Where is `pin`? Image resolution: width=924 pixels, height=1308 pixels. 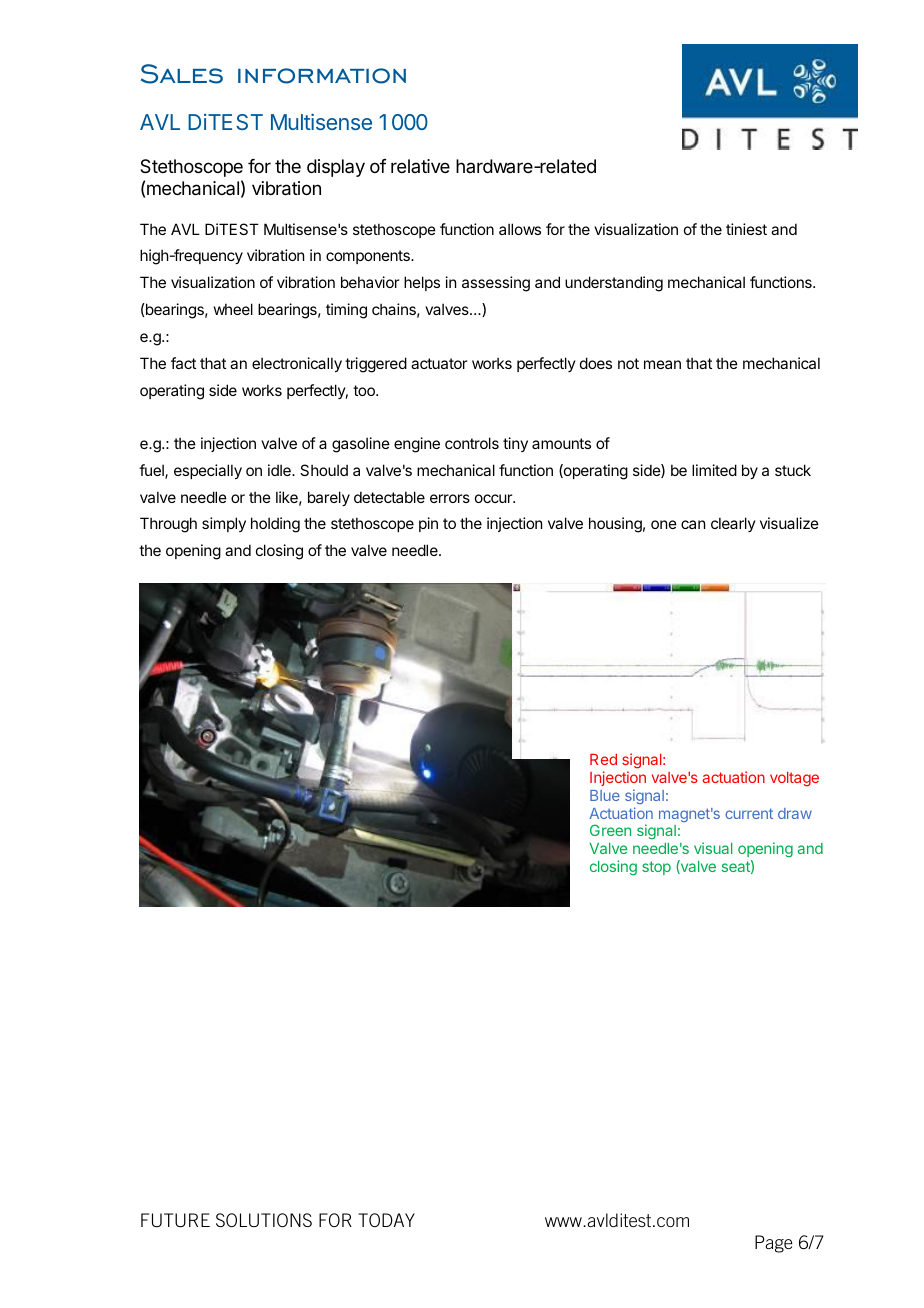 pin is located at coordinates (428, 524).
